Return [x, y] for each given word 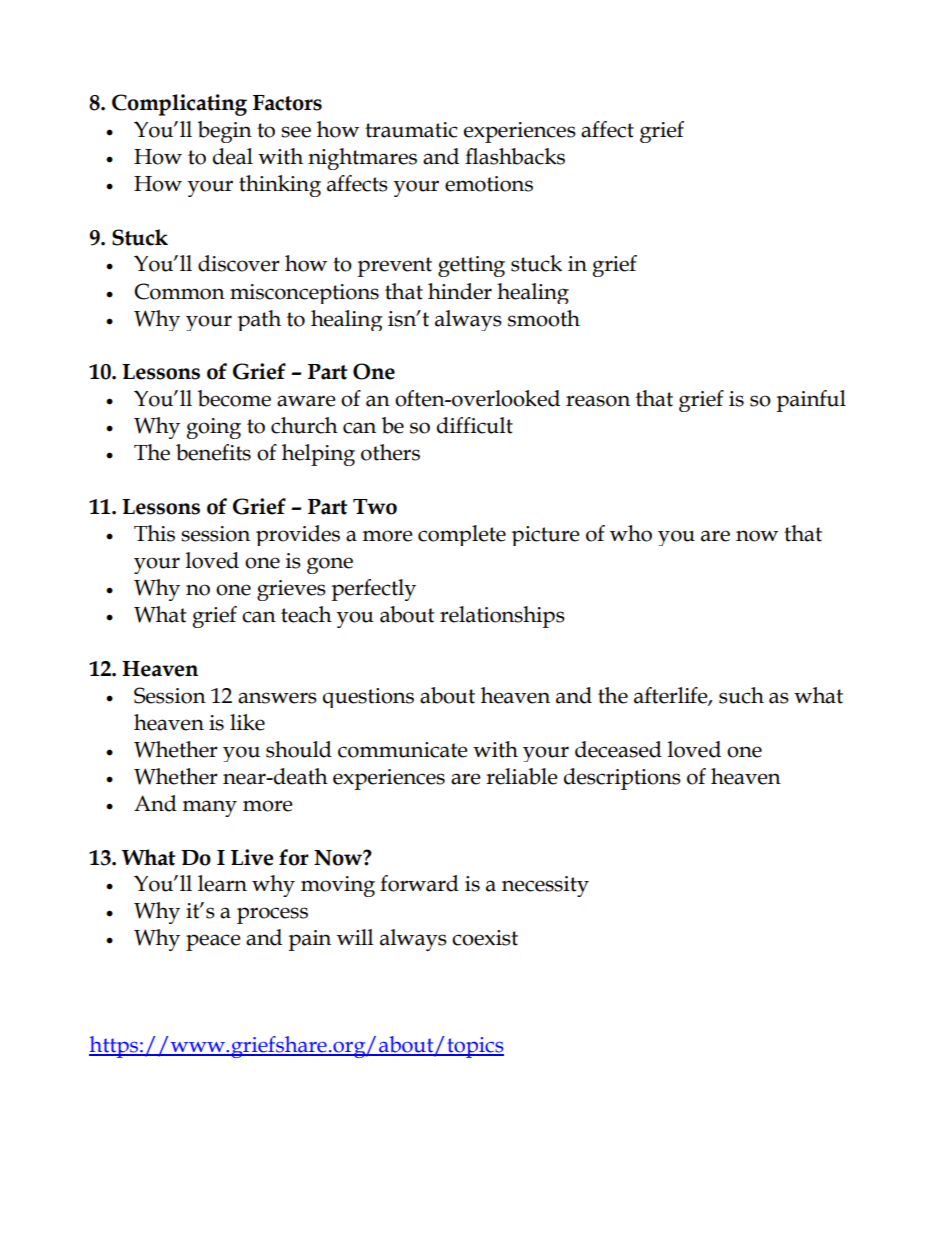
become [234, 398]
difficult [475, 425]
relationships [502, 617]
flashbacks [515, 156]
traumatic [411, 130]
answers [277, 698]
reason [598, 401]
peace [213, 942]
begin [225, 132]
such [741, 695]
